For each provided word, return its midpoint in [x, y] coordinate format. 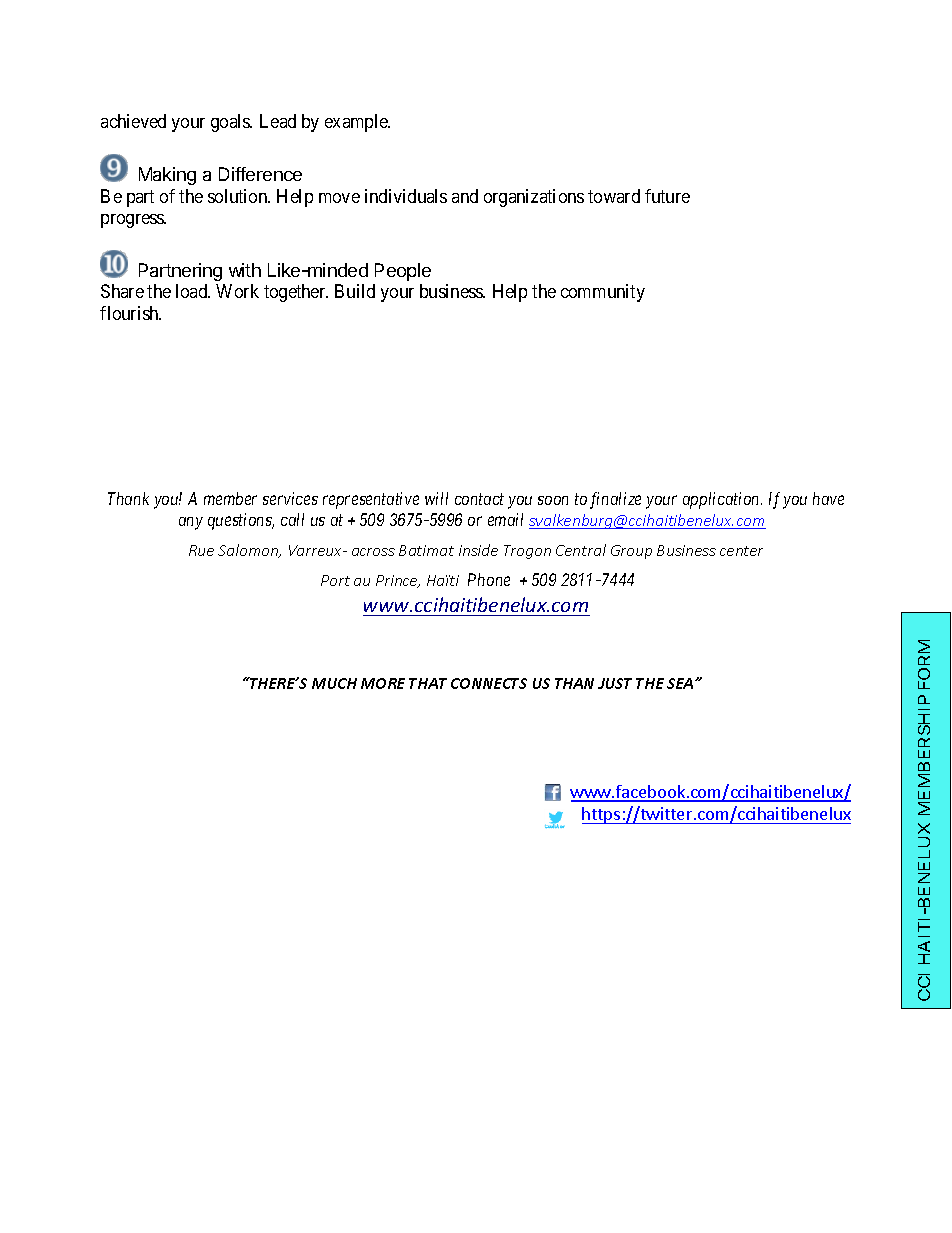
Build [355, 291]
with [245, 270]
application [722, 500]
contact [479, 499]
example [357, 123]
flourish [130, 313]
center [741, 551]
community [603, 293]
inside [478, 550]
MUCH [334, 683]
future [667, 196]
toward [614, 196]
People [403, 272]
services [290, 498]
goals [231, 123]
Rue [201, 550]
